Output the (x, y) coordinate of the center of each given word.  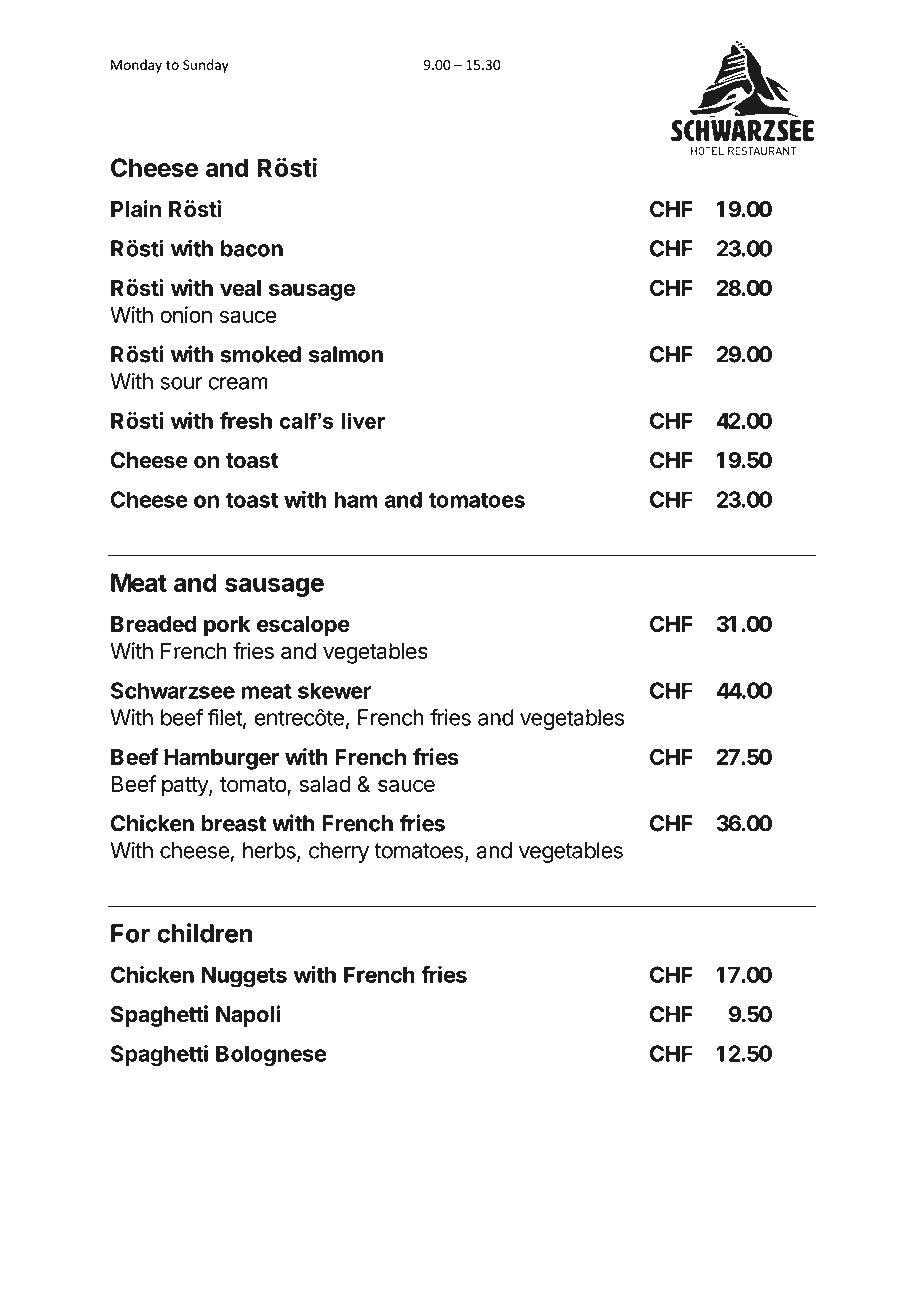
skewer (334, 690)
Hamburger (221, 759)
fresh (246, 420)
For (130, 933)
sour (181, 383)
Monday (136, 66)
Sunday (206, 66)
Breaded (153, 624)
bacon (252, 248)
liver (364, 421)
